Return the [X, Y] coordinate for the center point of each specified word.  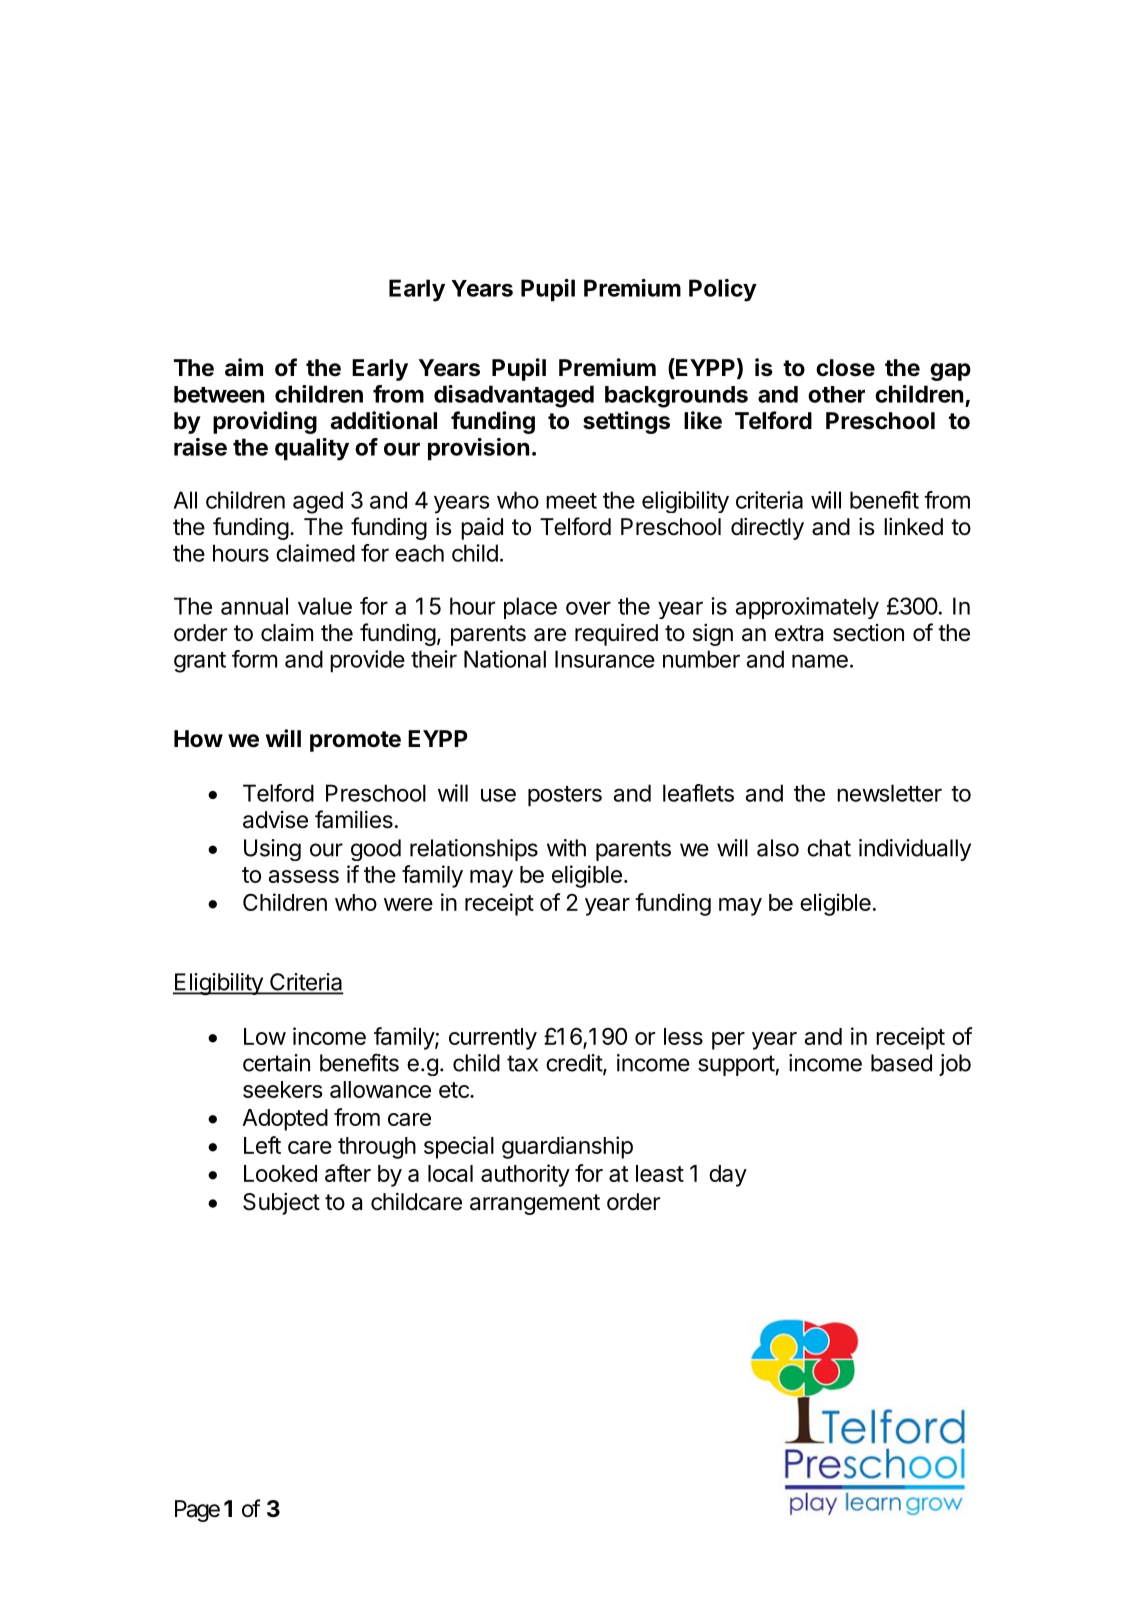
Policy [723, 290]
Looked [280, 1173]
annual [254, 606]
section [868, 633]
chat [829, 848]
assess [304, 876]
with [566, 848]
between [219, 394]
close [845, 368]
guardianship [567, 1147]
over [588, 608]
